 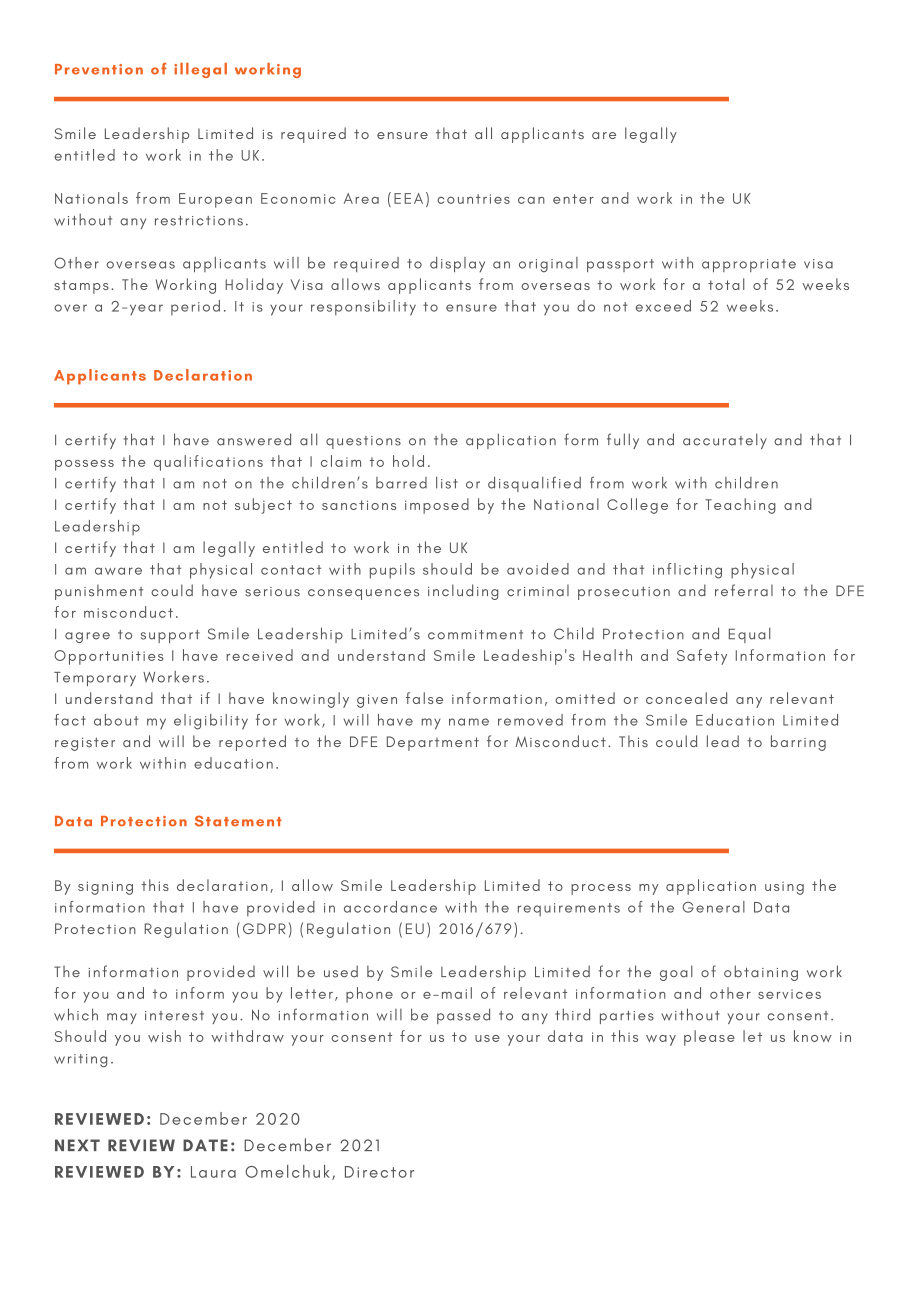 What do you see at coordinates (170, 636) in the screenshot?
I see `support` at bounding box center [170, 636].
